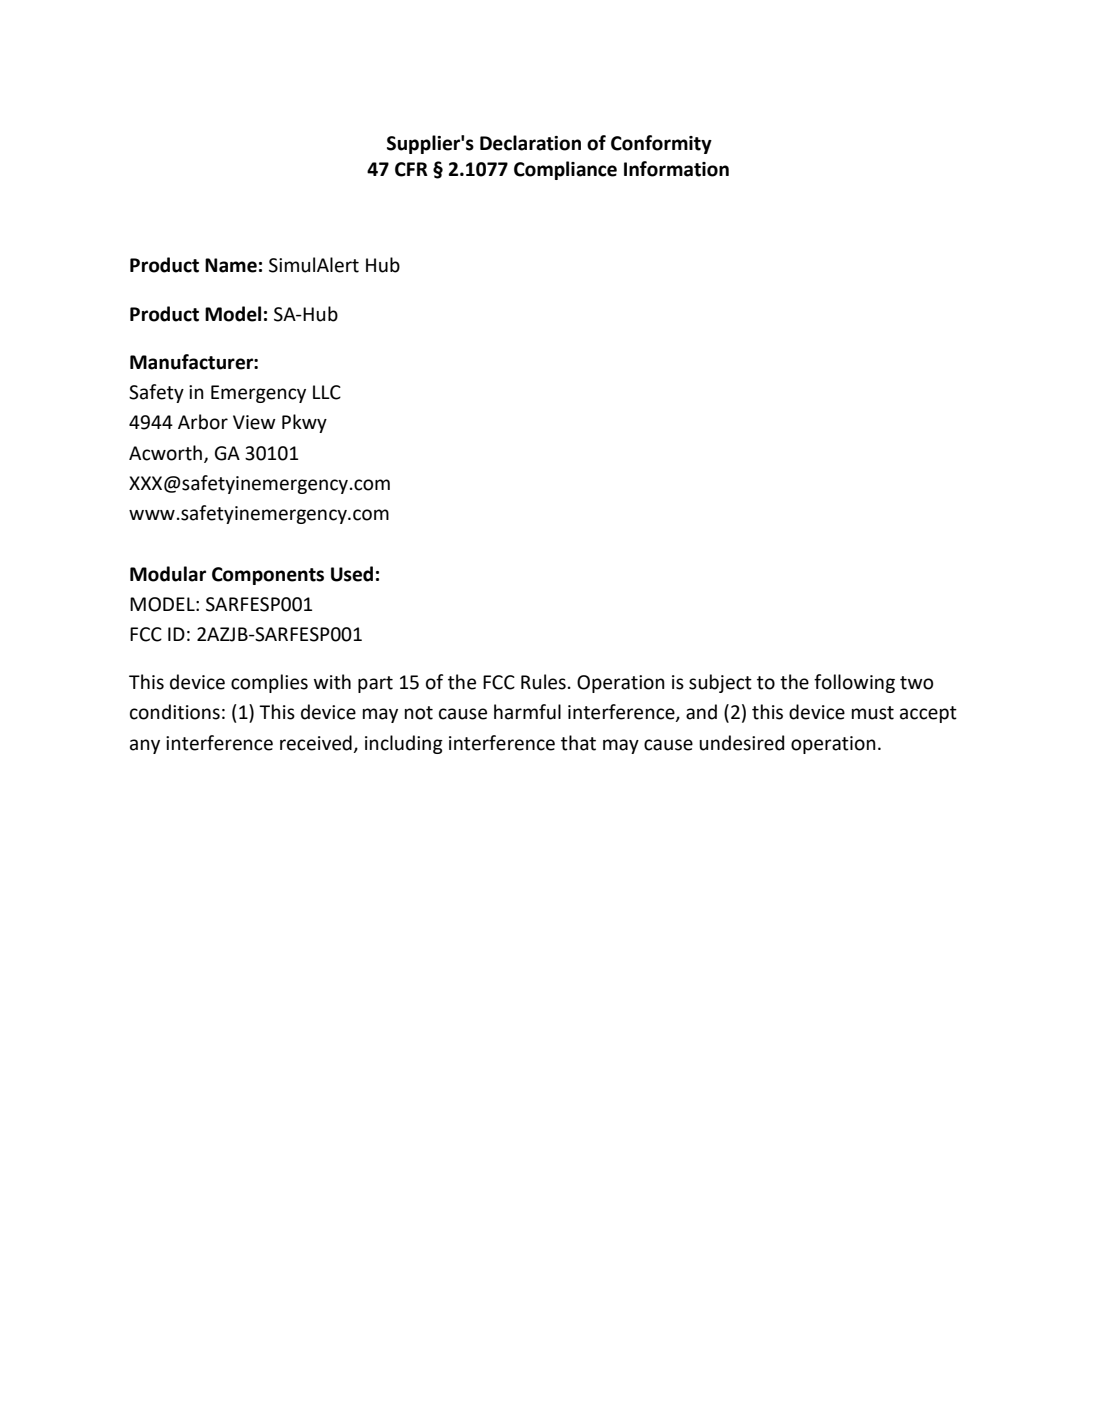 This page has width=1098, height=1422. Describe the element at coordinates (175, 712) in the page. I see `conditions` at that location.
